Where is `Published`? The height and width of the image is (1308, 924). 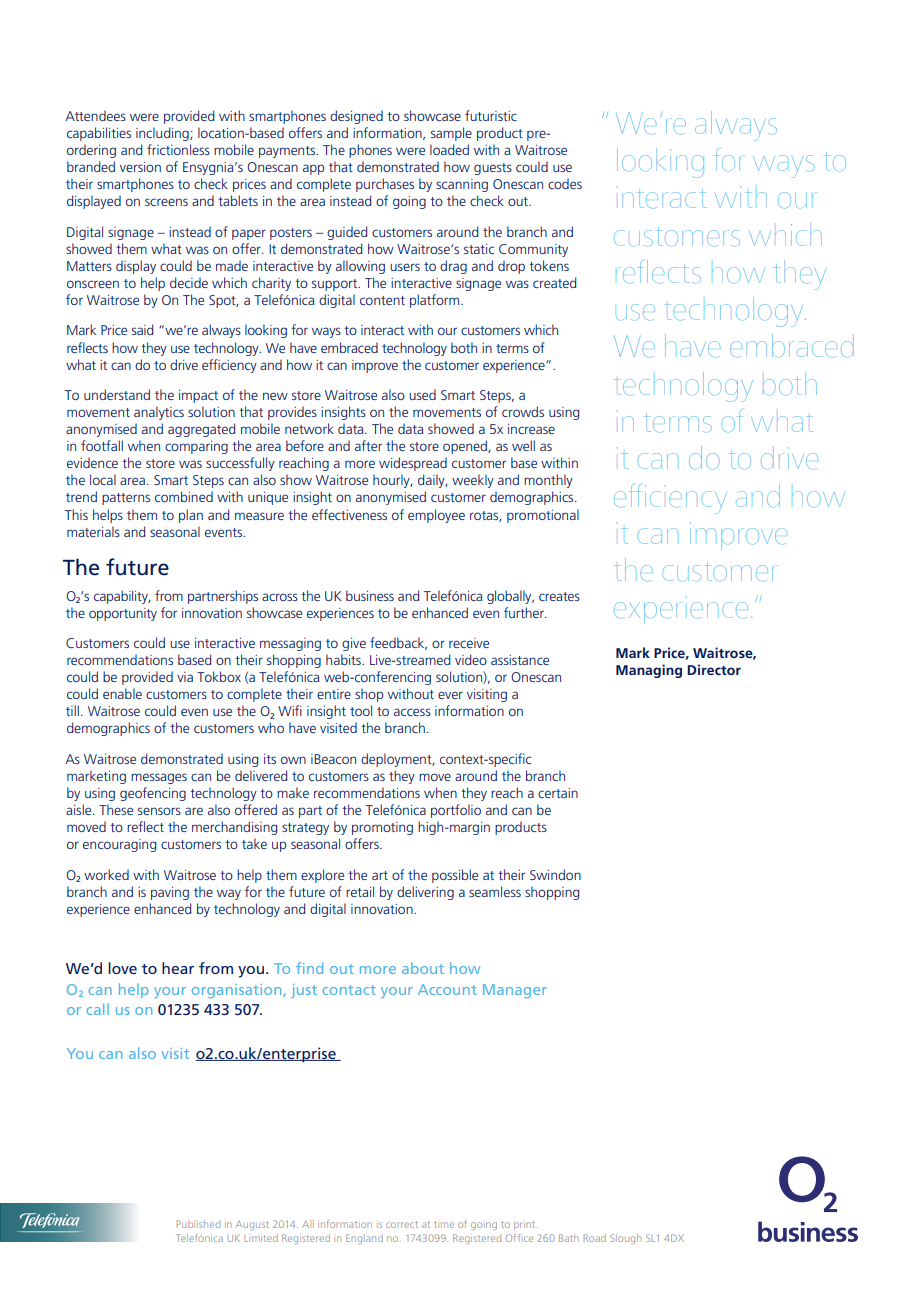
Published is located at coordinates (198, 1224).
